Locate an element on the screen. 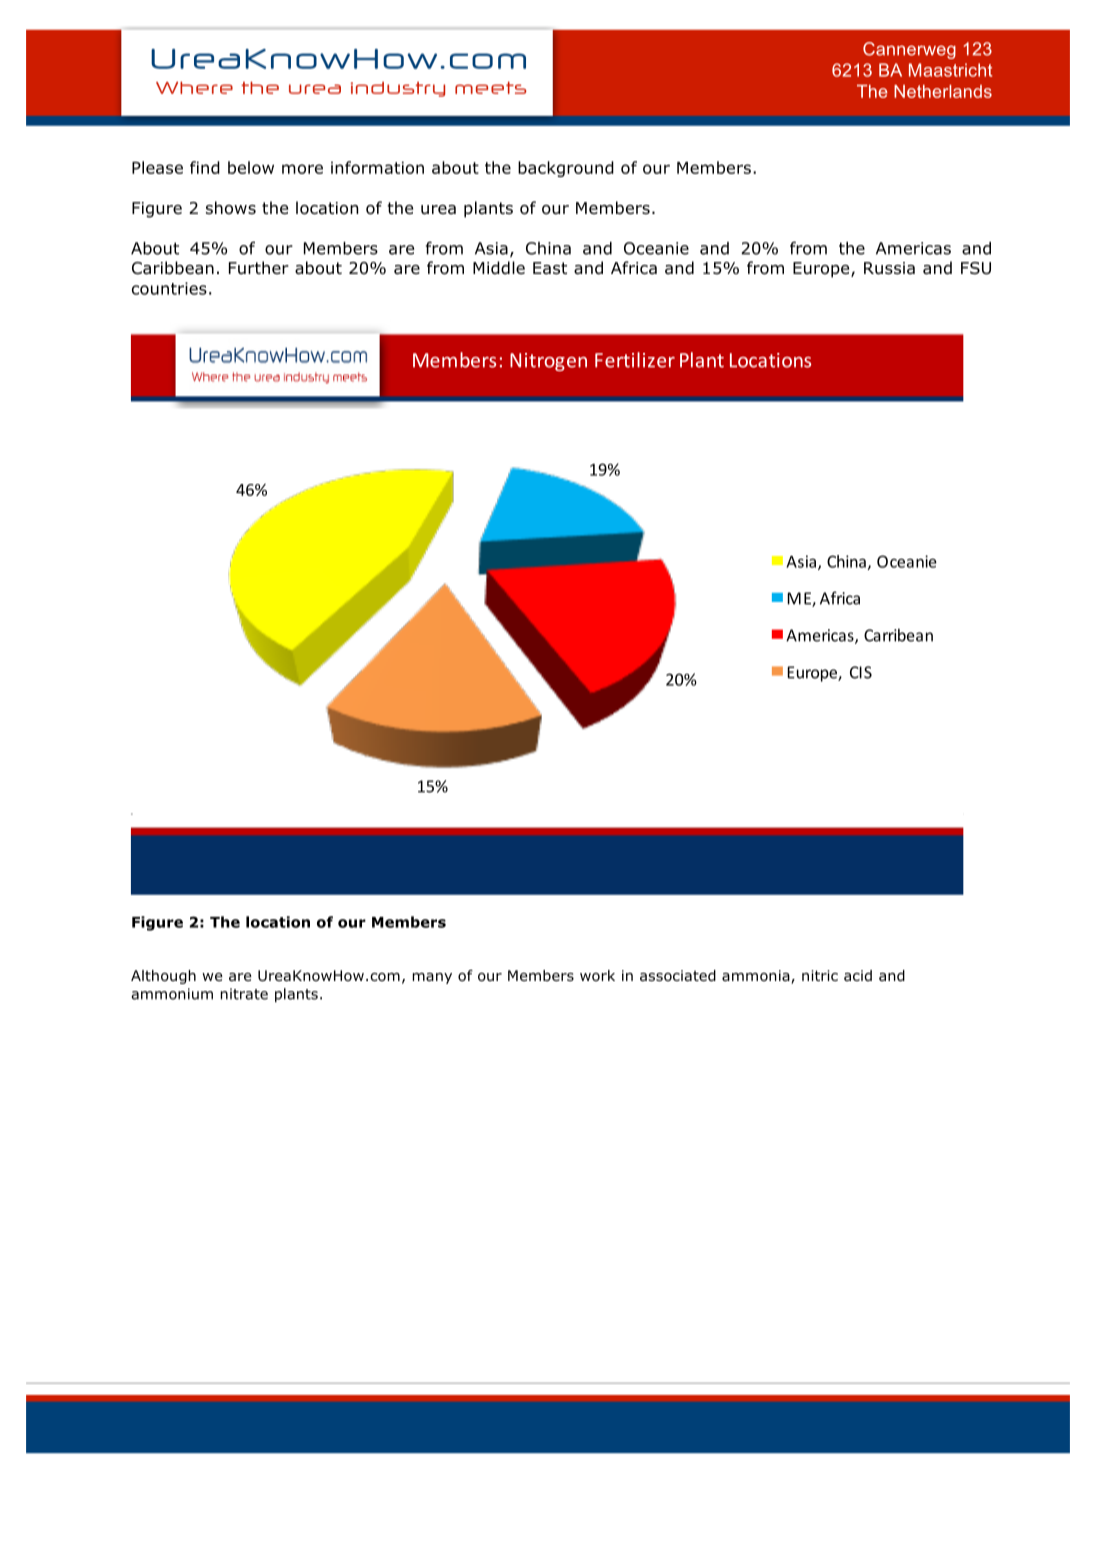 The height and width of the screenshot is (1551, 1096). work is located at coordinates (597, 975).
